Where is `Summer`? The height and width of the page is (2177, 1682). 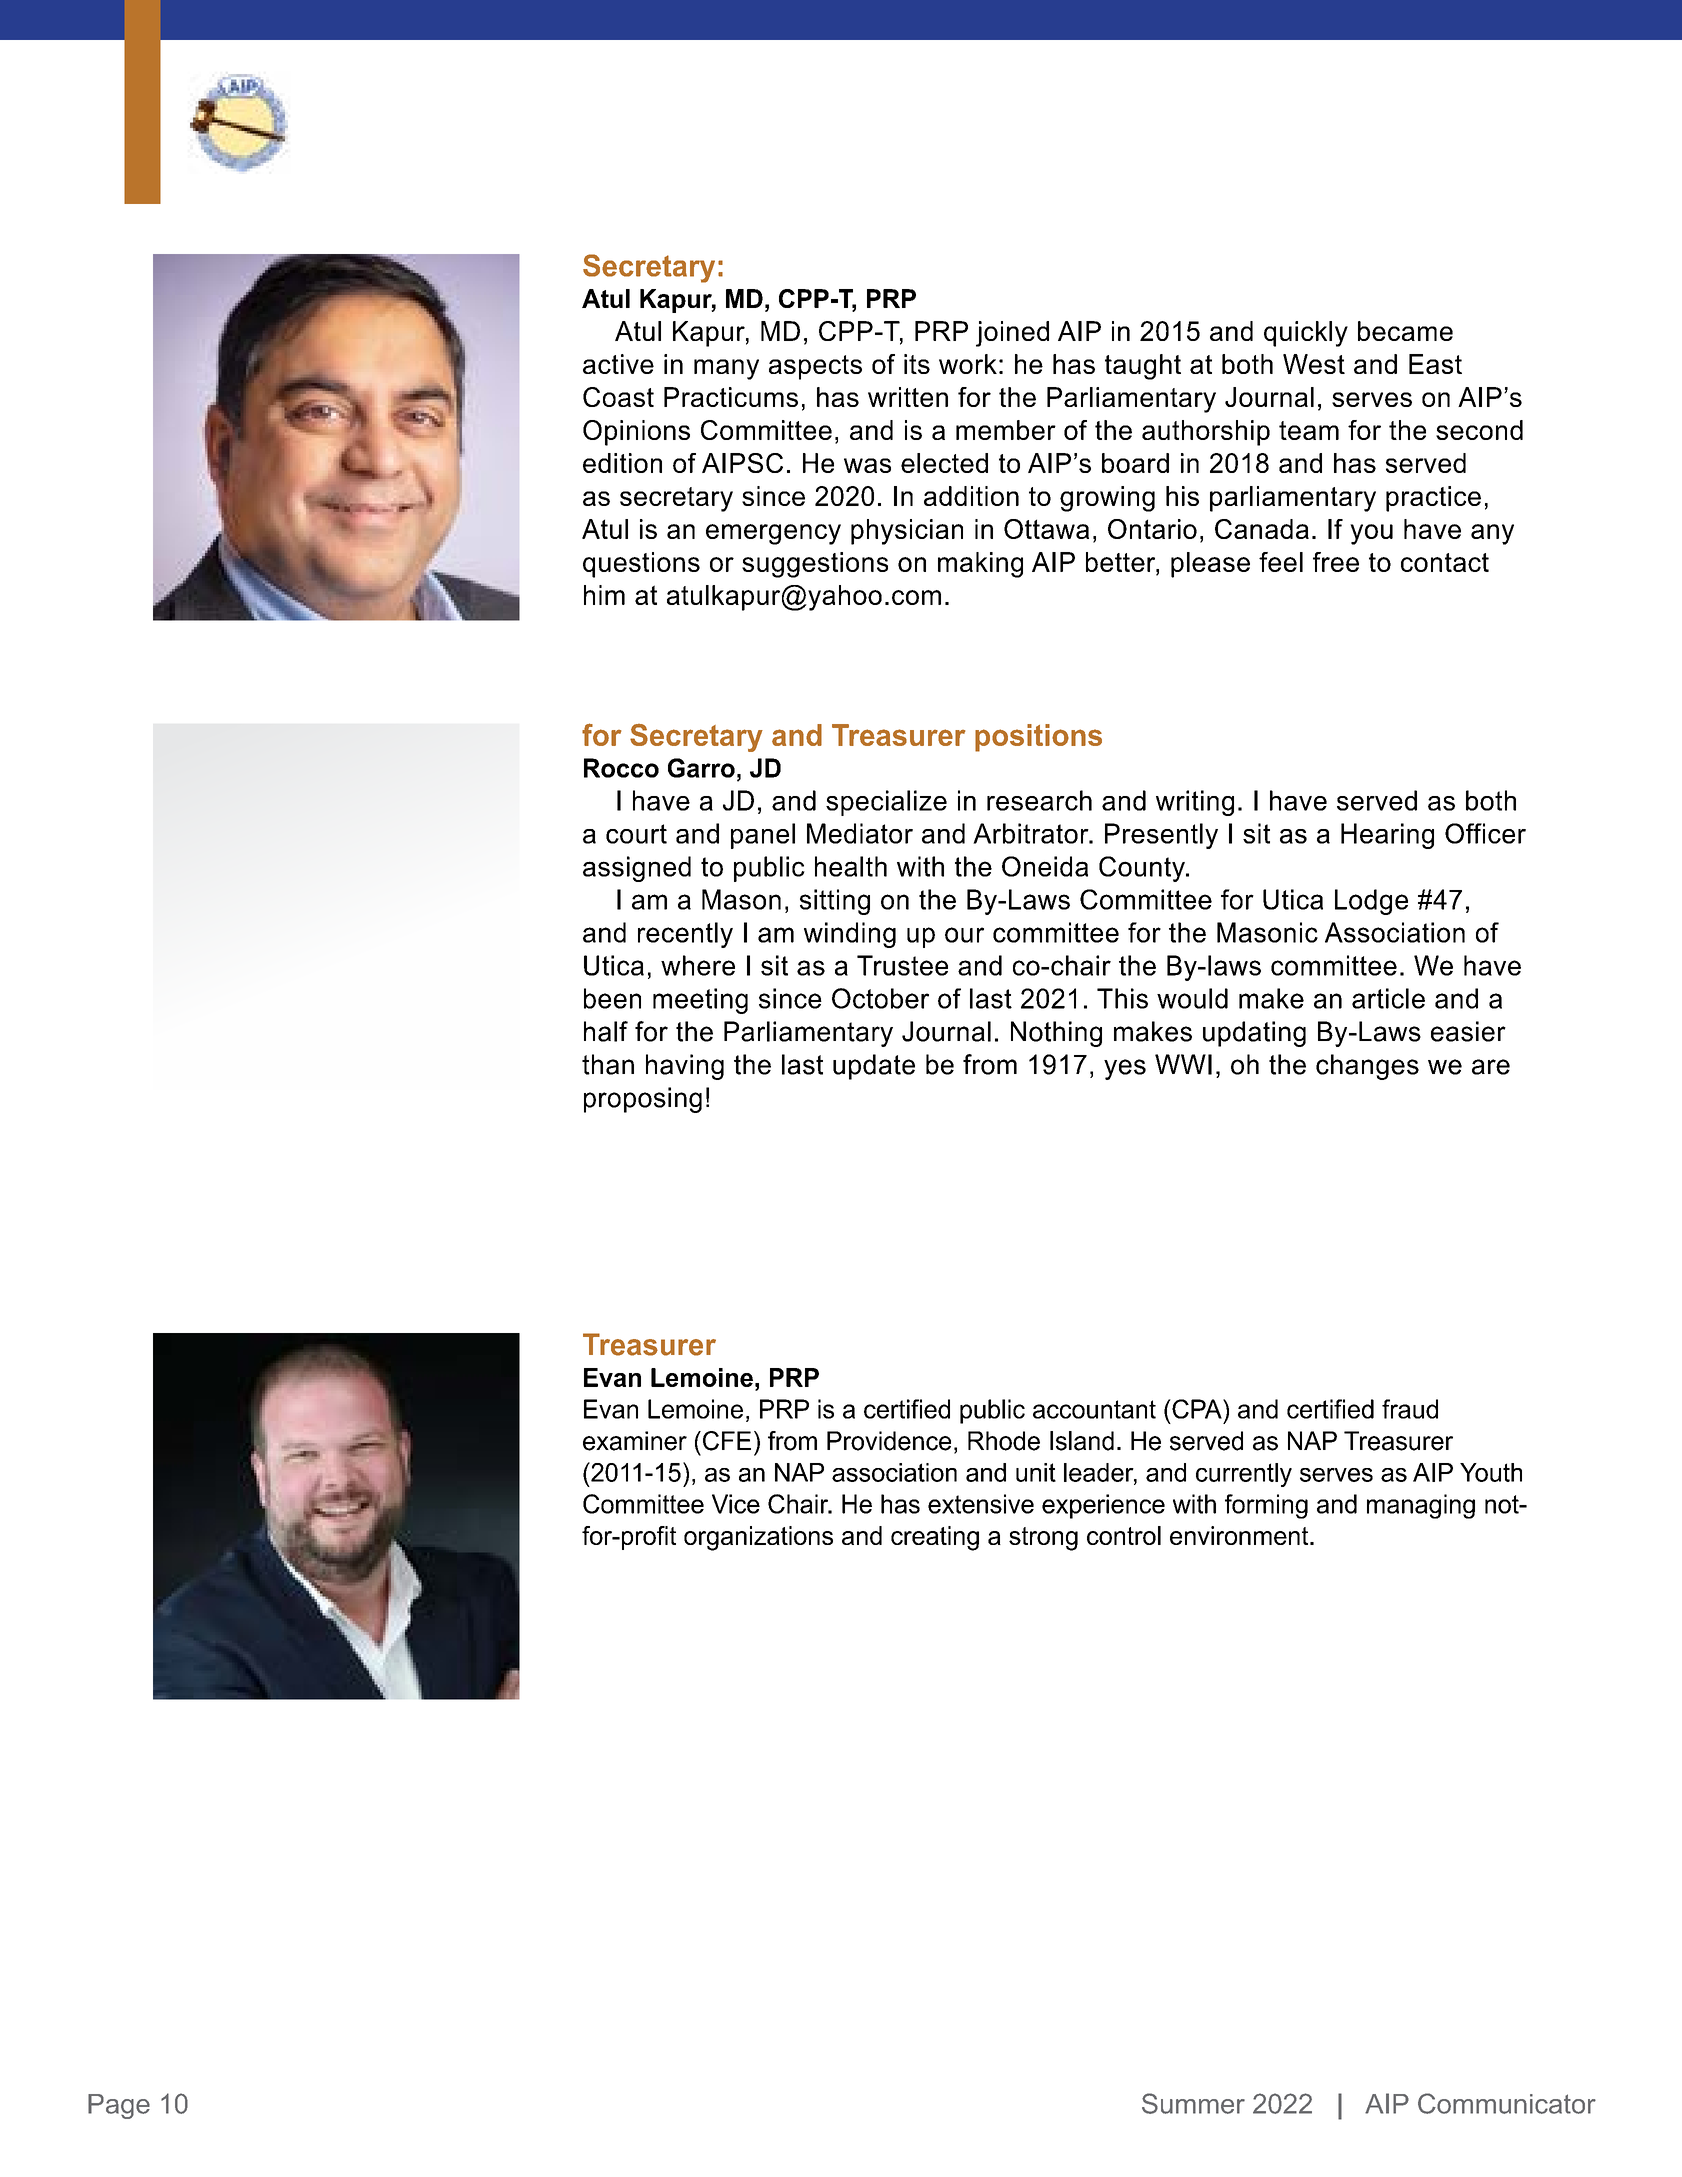 Summer is located at coordinates (1193, 2103).
